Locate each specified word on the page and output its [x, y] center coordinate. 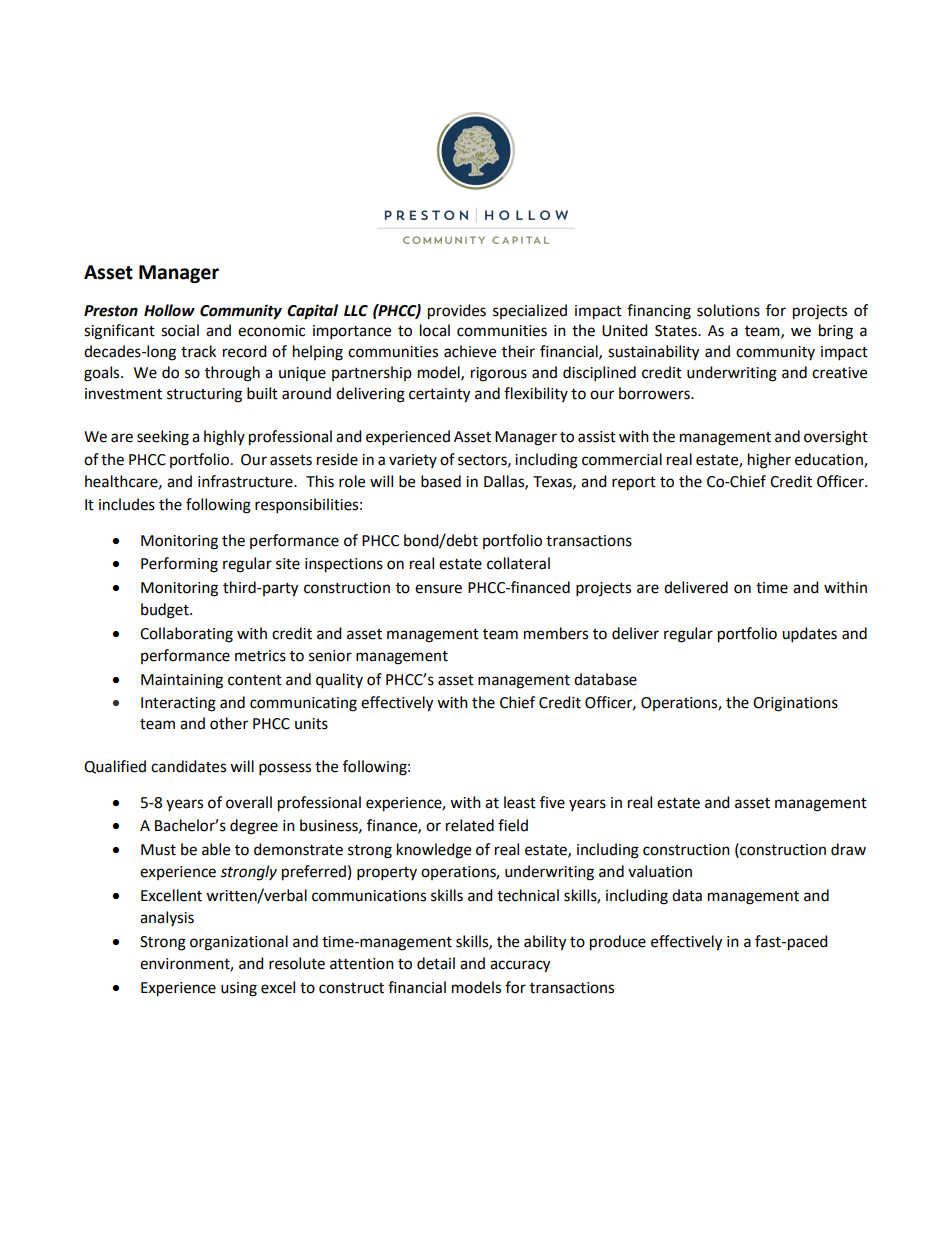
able [216, 849]
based [441, 481]
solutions [728, 310]
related [470, 825]
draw [848, 849]
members [556, 633]
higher [769, 461]
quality [339, 681]
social [180, 330]
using [239, 989]
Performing [179, 565]
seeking [163, 438]
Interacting [178, 704]
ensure [438, 589]
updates [809, 635]
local [435, 330]
